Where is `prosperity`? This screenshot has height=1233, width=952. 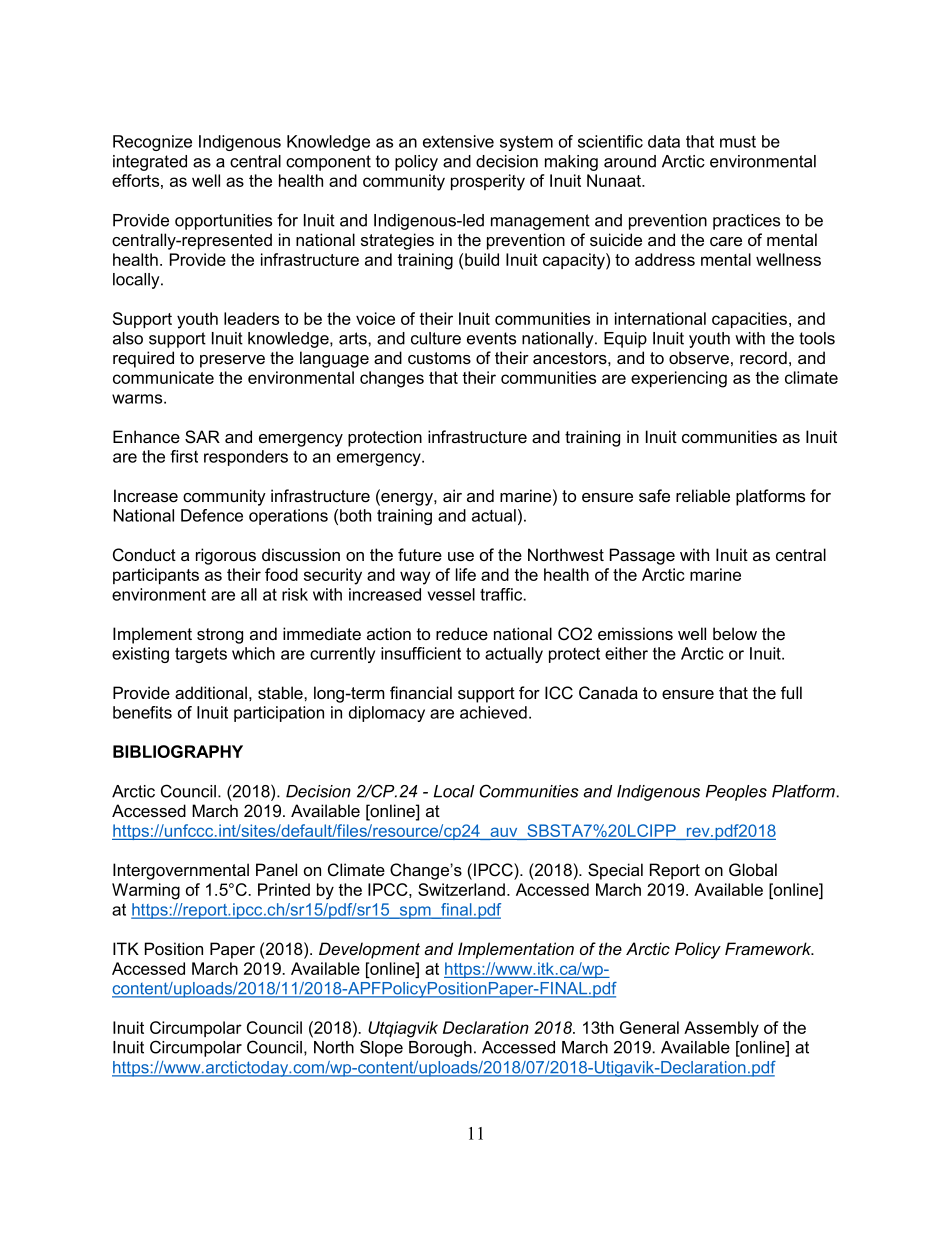 prosperity is located at coordinates (488, 182).
